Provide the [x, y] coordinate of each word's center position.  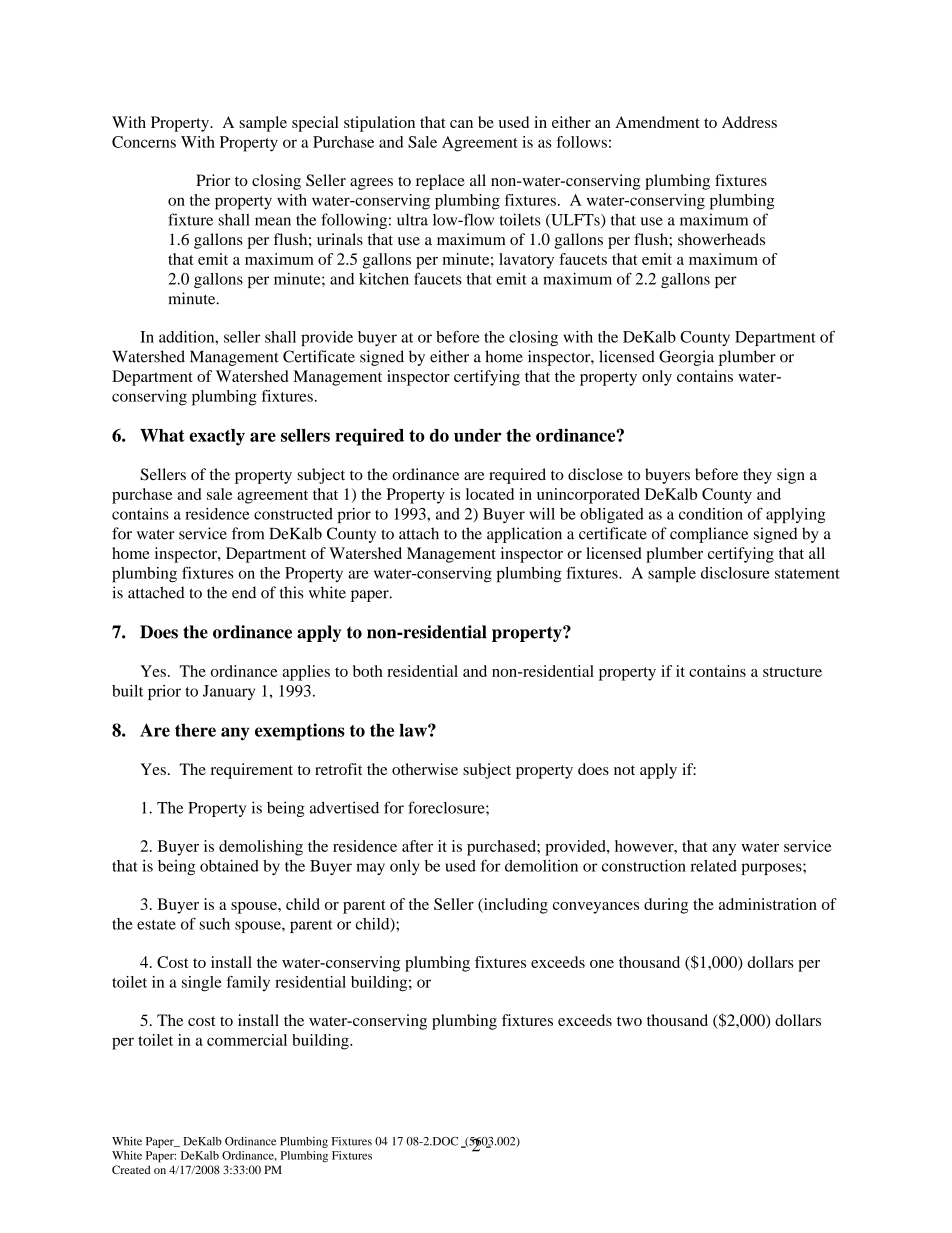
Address [749, 122]
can [461, 124]
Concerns [144, 142]
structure [792, 672]
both [368, 671]
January [229, 692]
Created [131, 1169]
